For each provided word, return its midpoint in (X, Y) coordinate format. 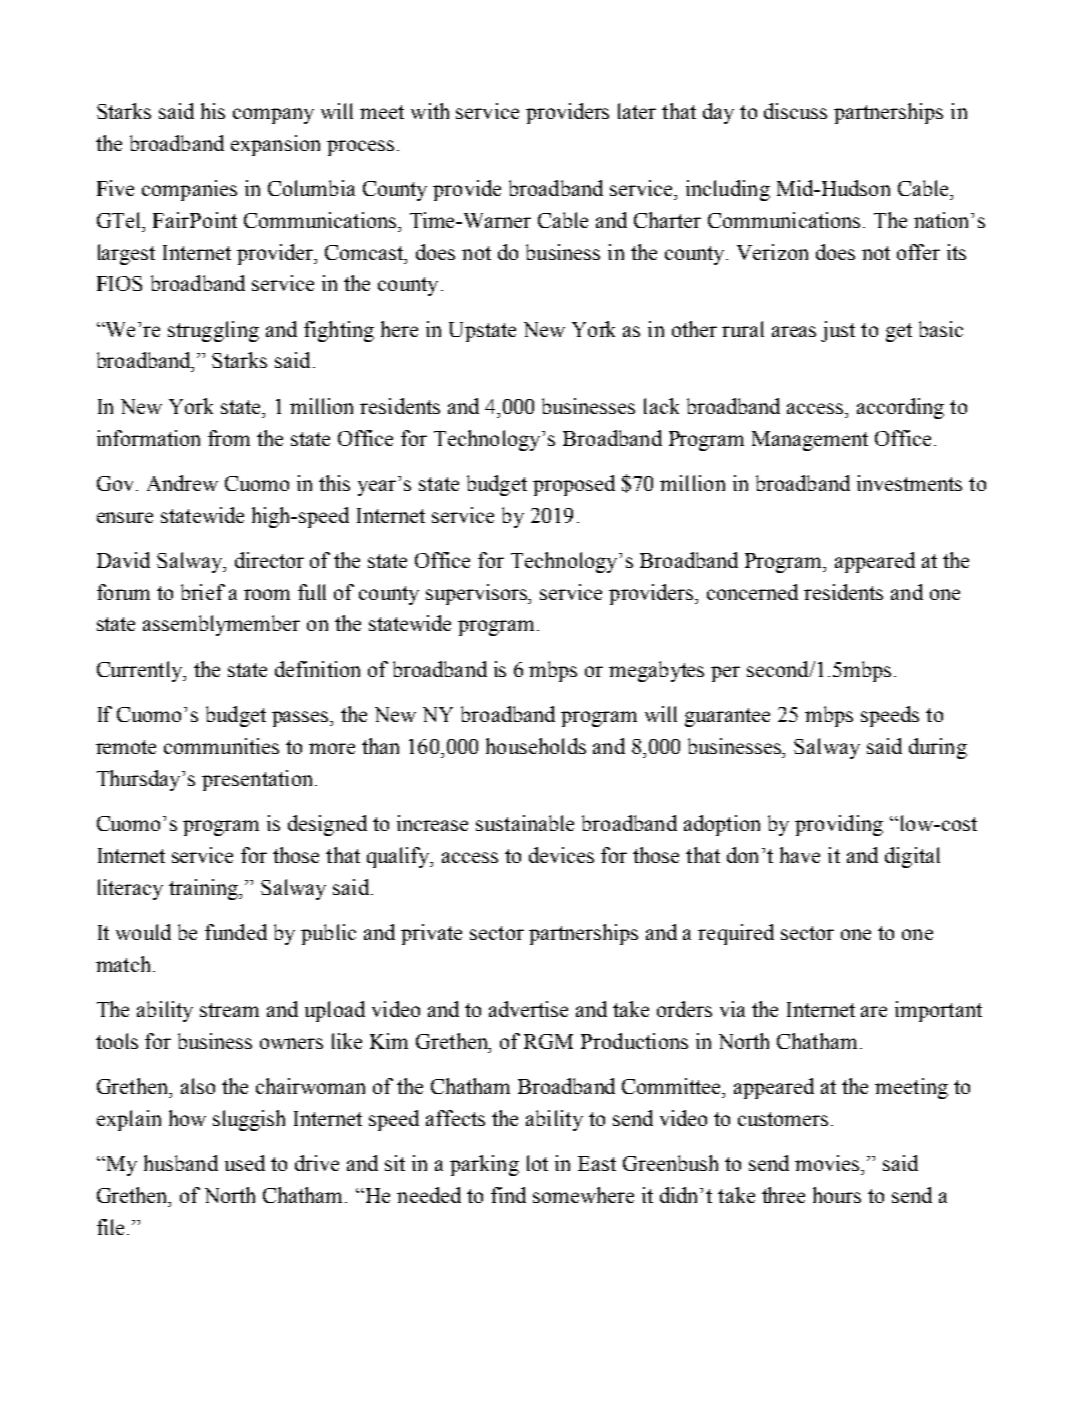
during (938, 748)
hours (837, 1195)
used (245, 1163)
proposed (574, 485)
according (900, 408)
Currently (141, 671)
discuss (795, 111)
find (508, 1195)
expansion (275, 145)
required (736, 934)
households (536, 746)
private (431, 934)
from (229, 438)
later (637, 111)
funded (236, 932)
